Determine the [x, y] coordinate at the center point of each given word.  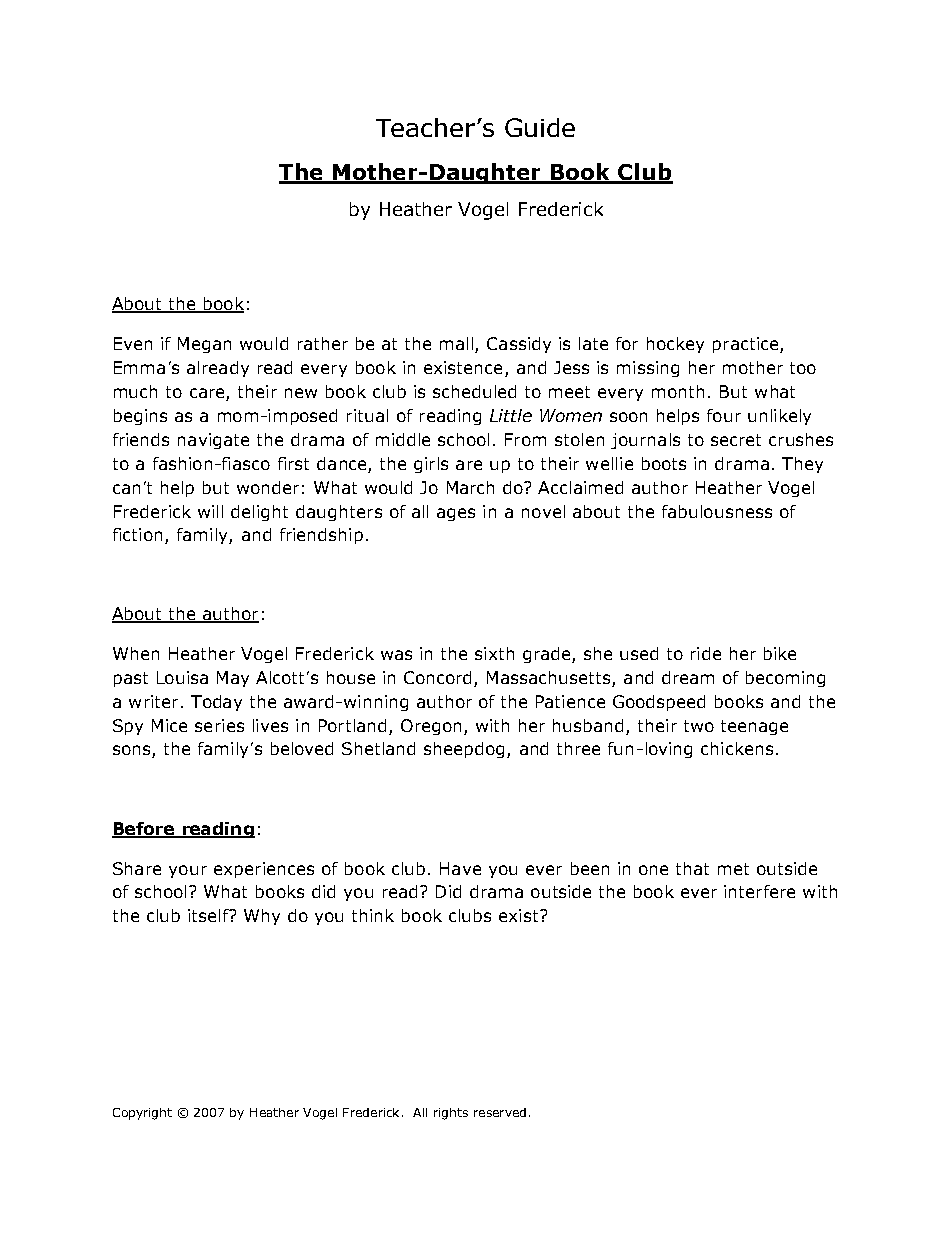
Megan [204, 345]
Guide [540, 127]
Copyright [142, 1114]
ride [706, 653]
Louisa [182, 677]
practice [747, 345]
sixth [494, 653]
